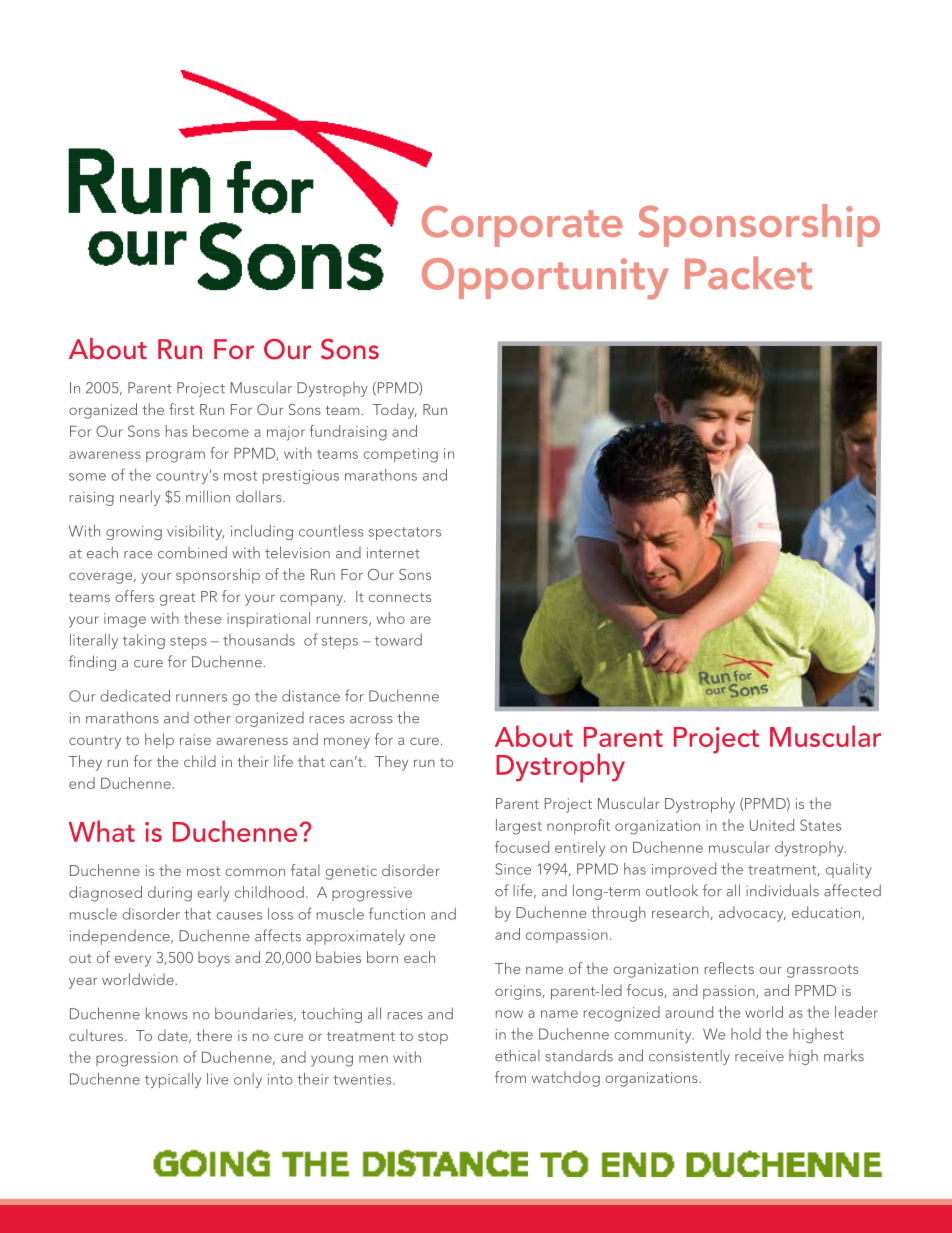 The height and width of the screenshot is (1233, 952). I want to click on Packet, so click(748, 273).
